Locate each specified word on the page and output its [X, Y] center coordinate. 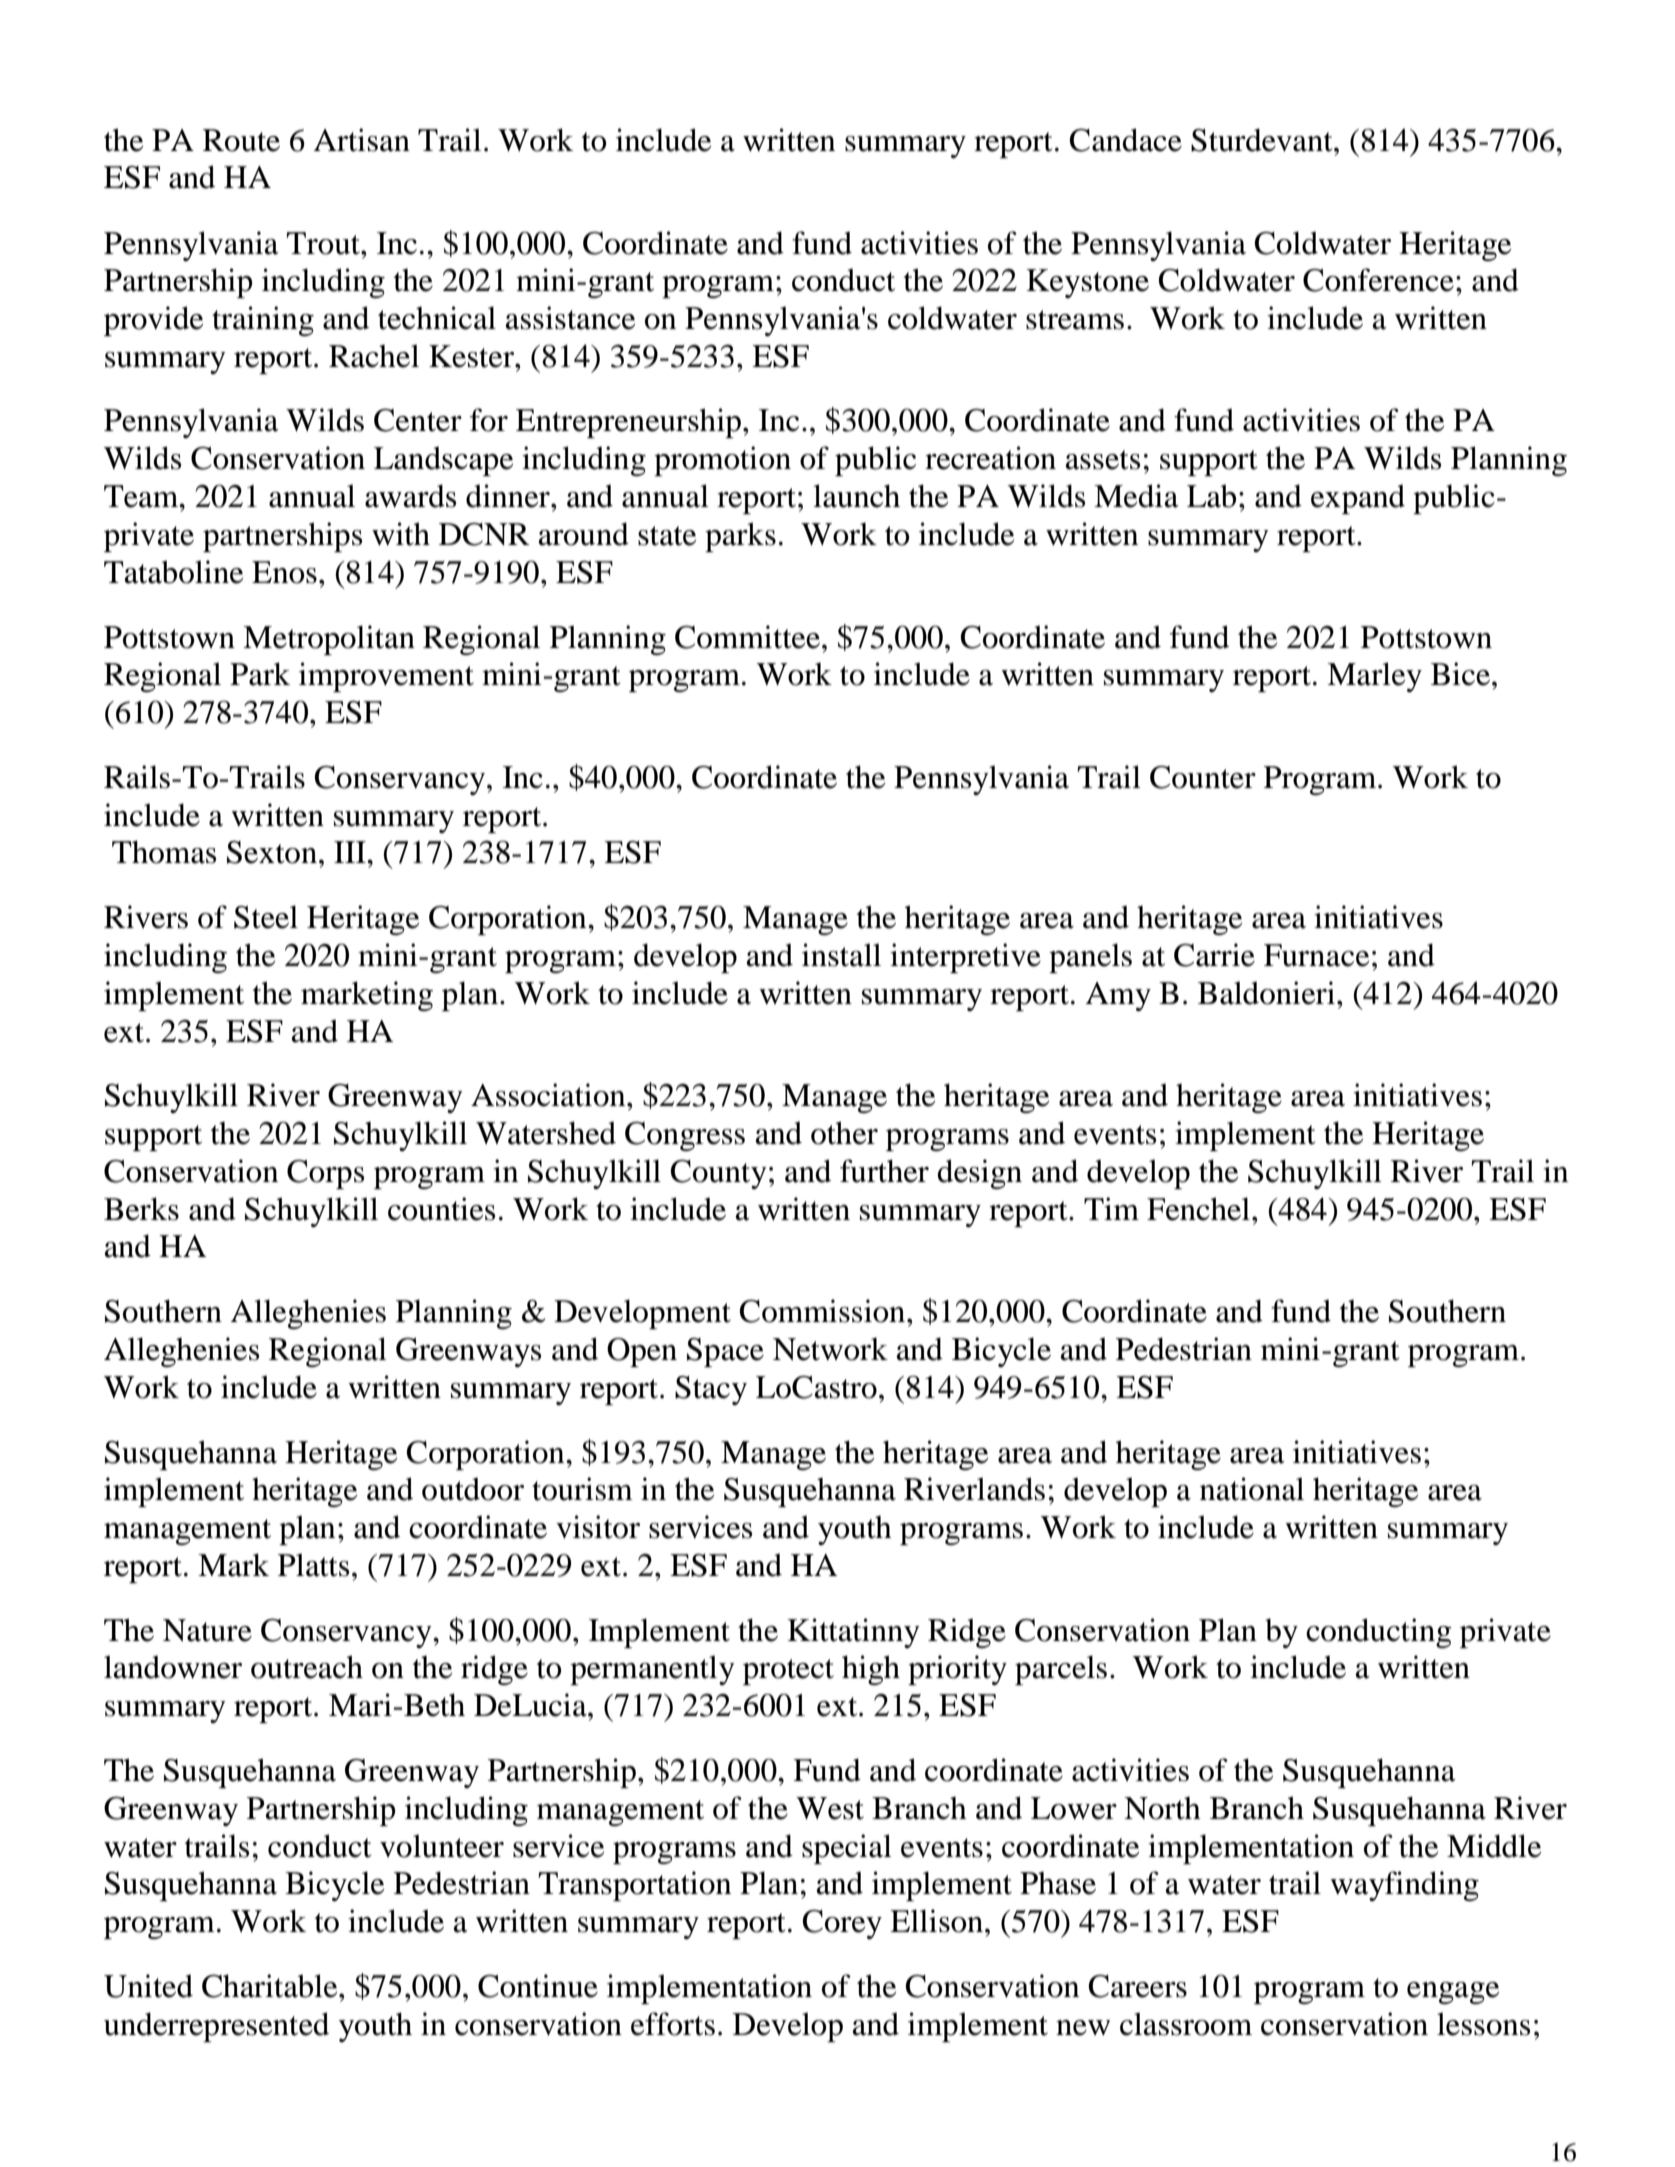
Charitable [271, 1986]
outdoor [473, 1489]
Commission [824, 1311]
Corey [842, 1924]
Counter [1203, 777]
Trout [324, 243]
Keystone [1087, 283]
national [1252, 1489]
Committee [747, 637]
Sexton [272, 852]
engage [1453, 1993]
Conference [1378, 280]
